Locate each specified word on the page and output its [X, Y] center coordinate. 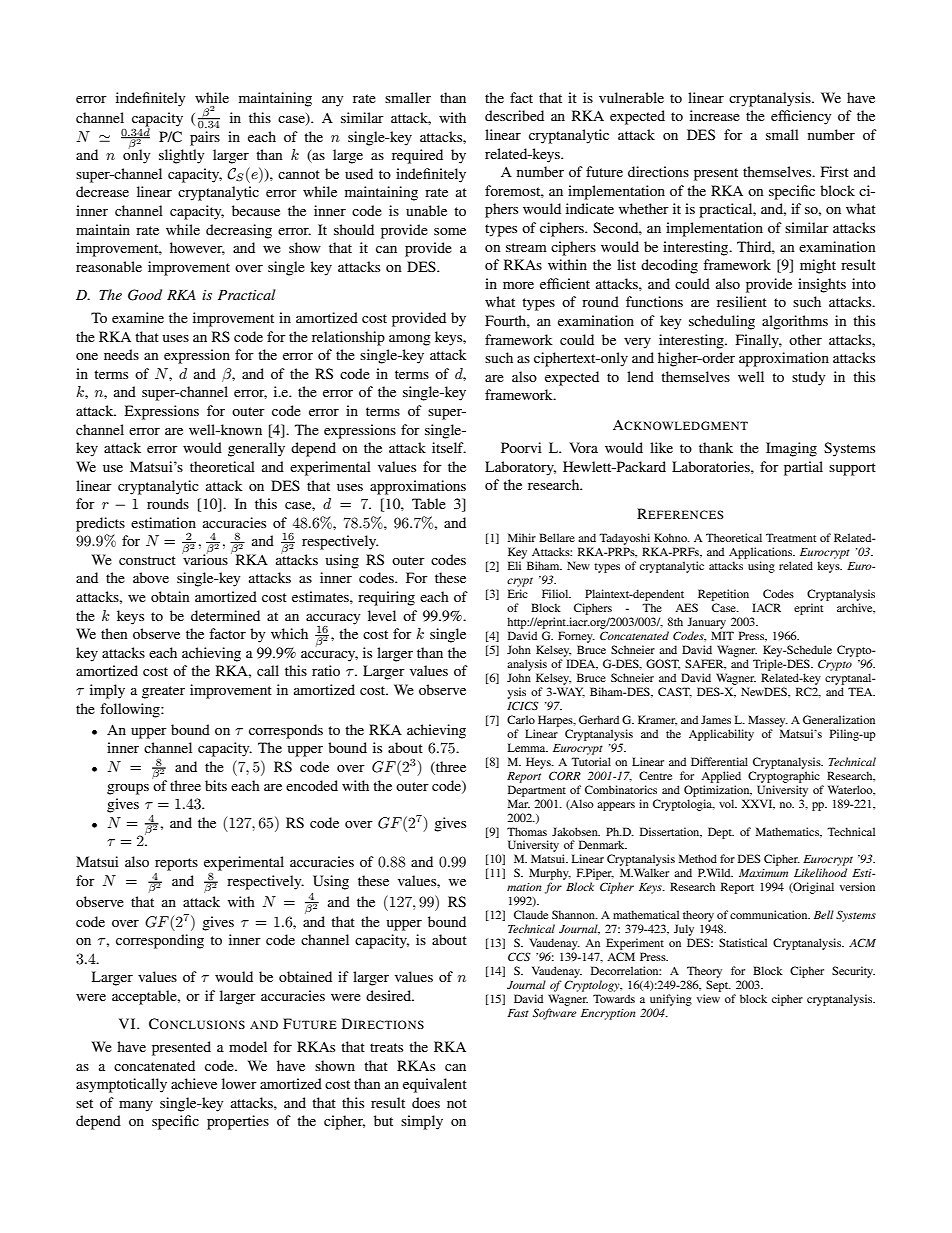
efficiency [801, 117]
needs [121, 354]
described [514, 115]
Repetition [723, 595]
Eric [518, 593]
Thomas [527, 831]
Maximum [763, 873]
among [410, 340]
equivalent [435, 1085]
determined [225, 615]
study [808, 378]
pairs [205, 138]
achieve [194, 1083]
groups [128, 789]
